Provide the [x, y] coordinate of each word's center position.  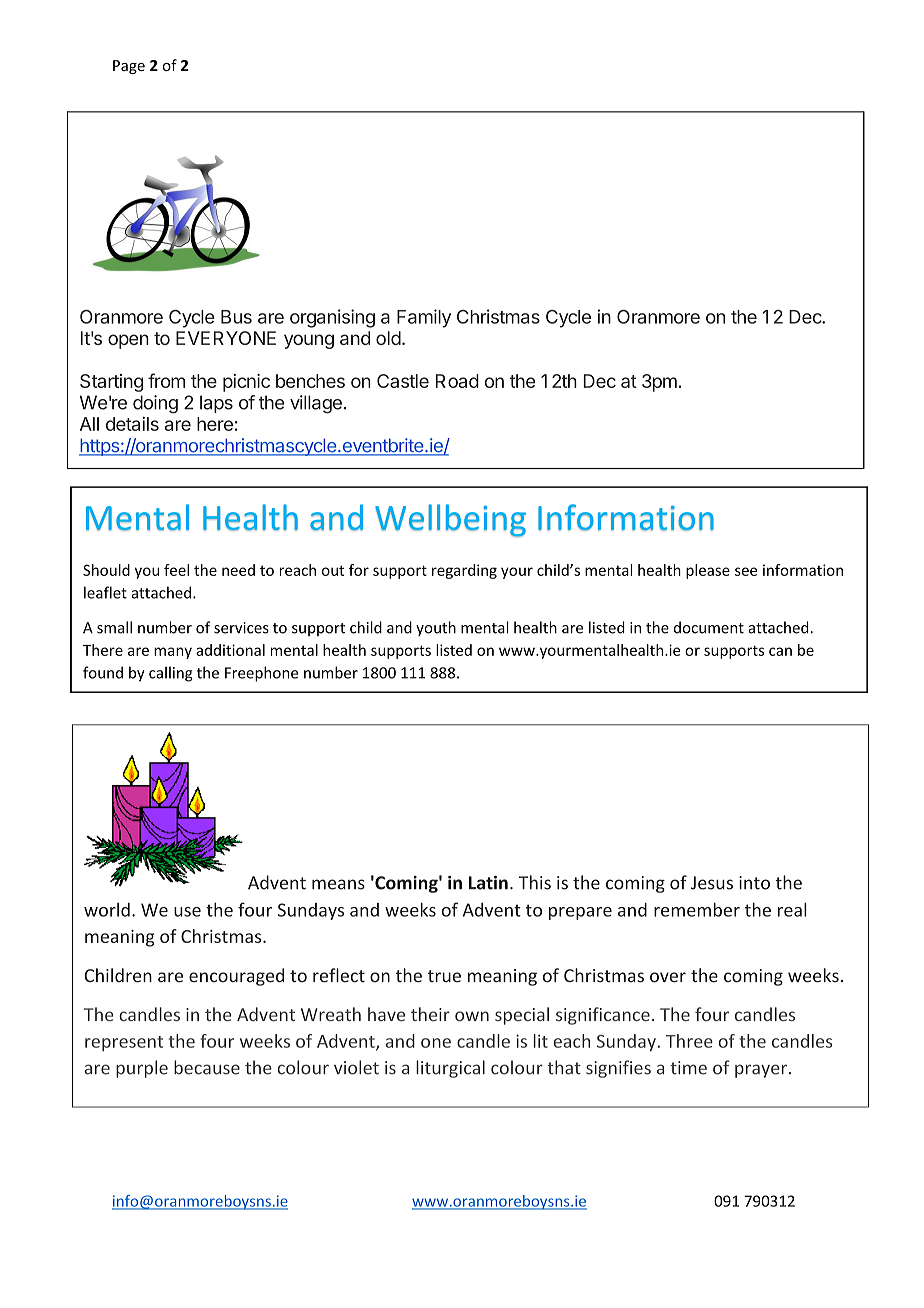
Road [457, 381]
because [207, 1067]
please [708, 571]
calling [170, 674]
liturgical [450, 1069]
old [388, 338]
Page [129, 67]
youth [436, 628]
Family [424, 318]
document [709, 627]
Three [689, 1041]
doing [155, 404]
